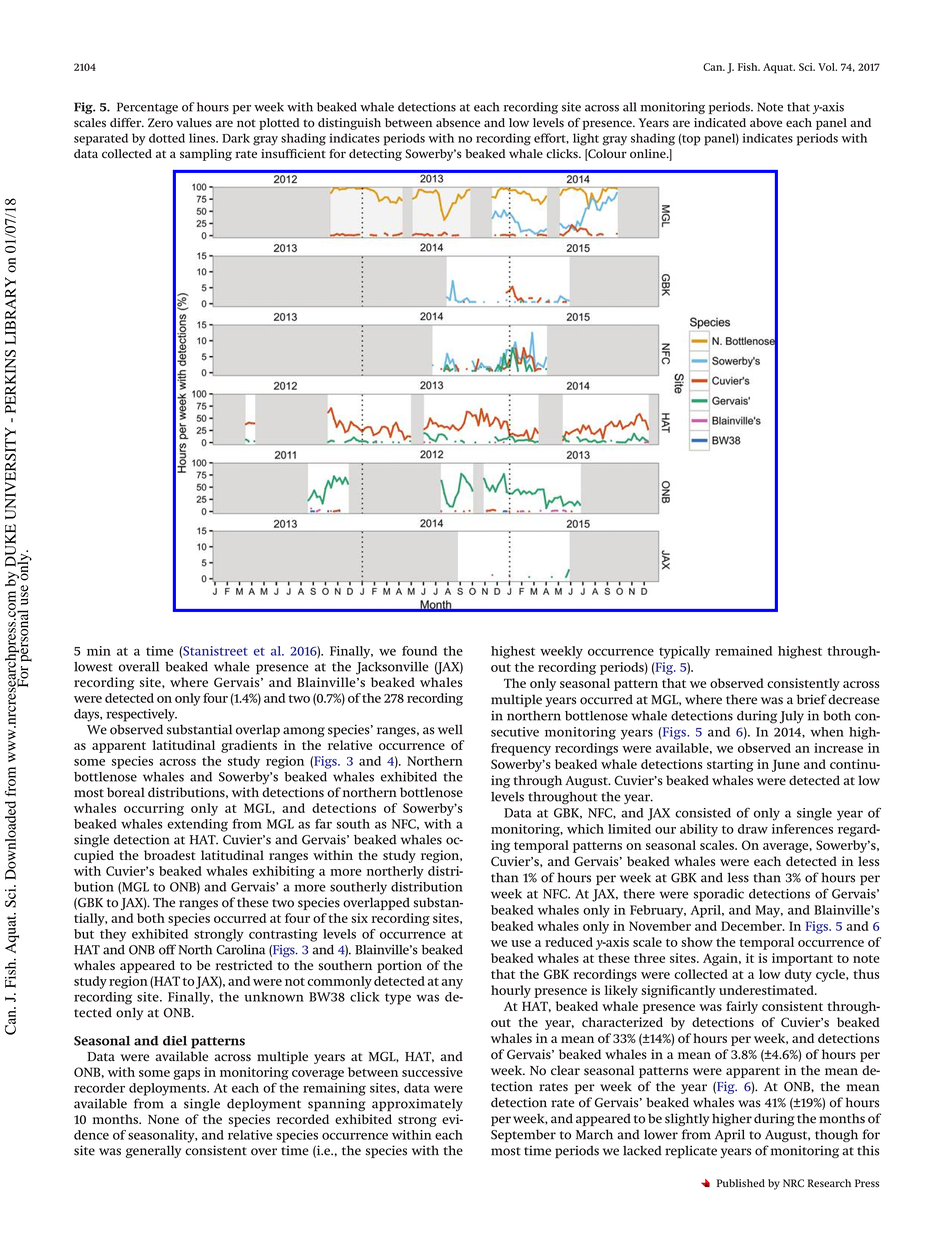 Image resolution: width=952 pixels, height=1233 pixels. What do you see at coordinates (99, 651) in the page?
I see `min` at bounding box center [99, 651].
